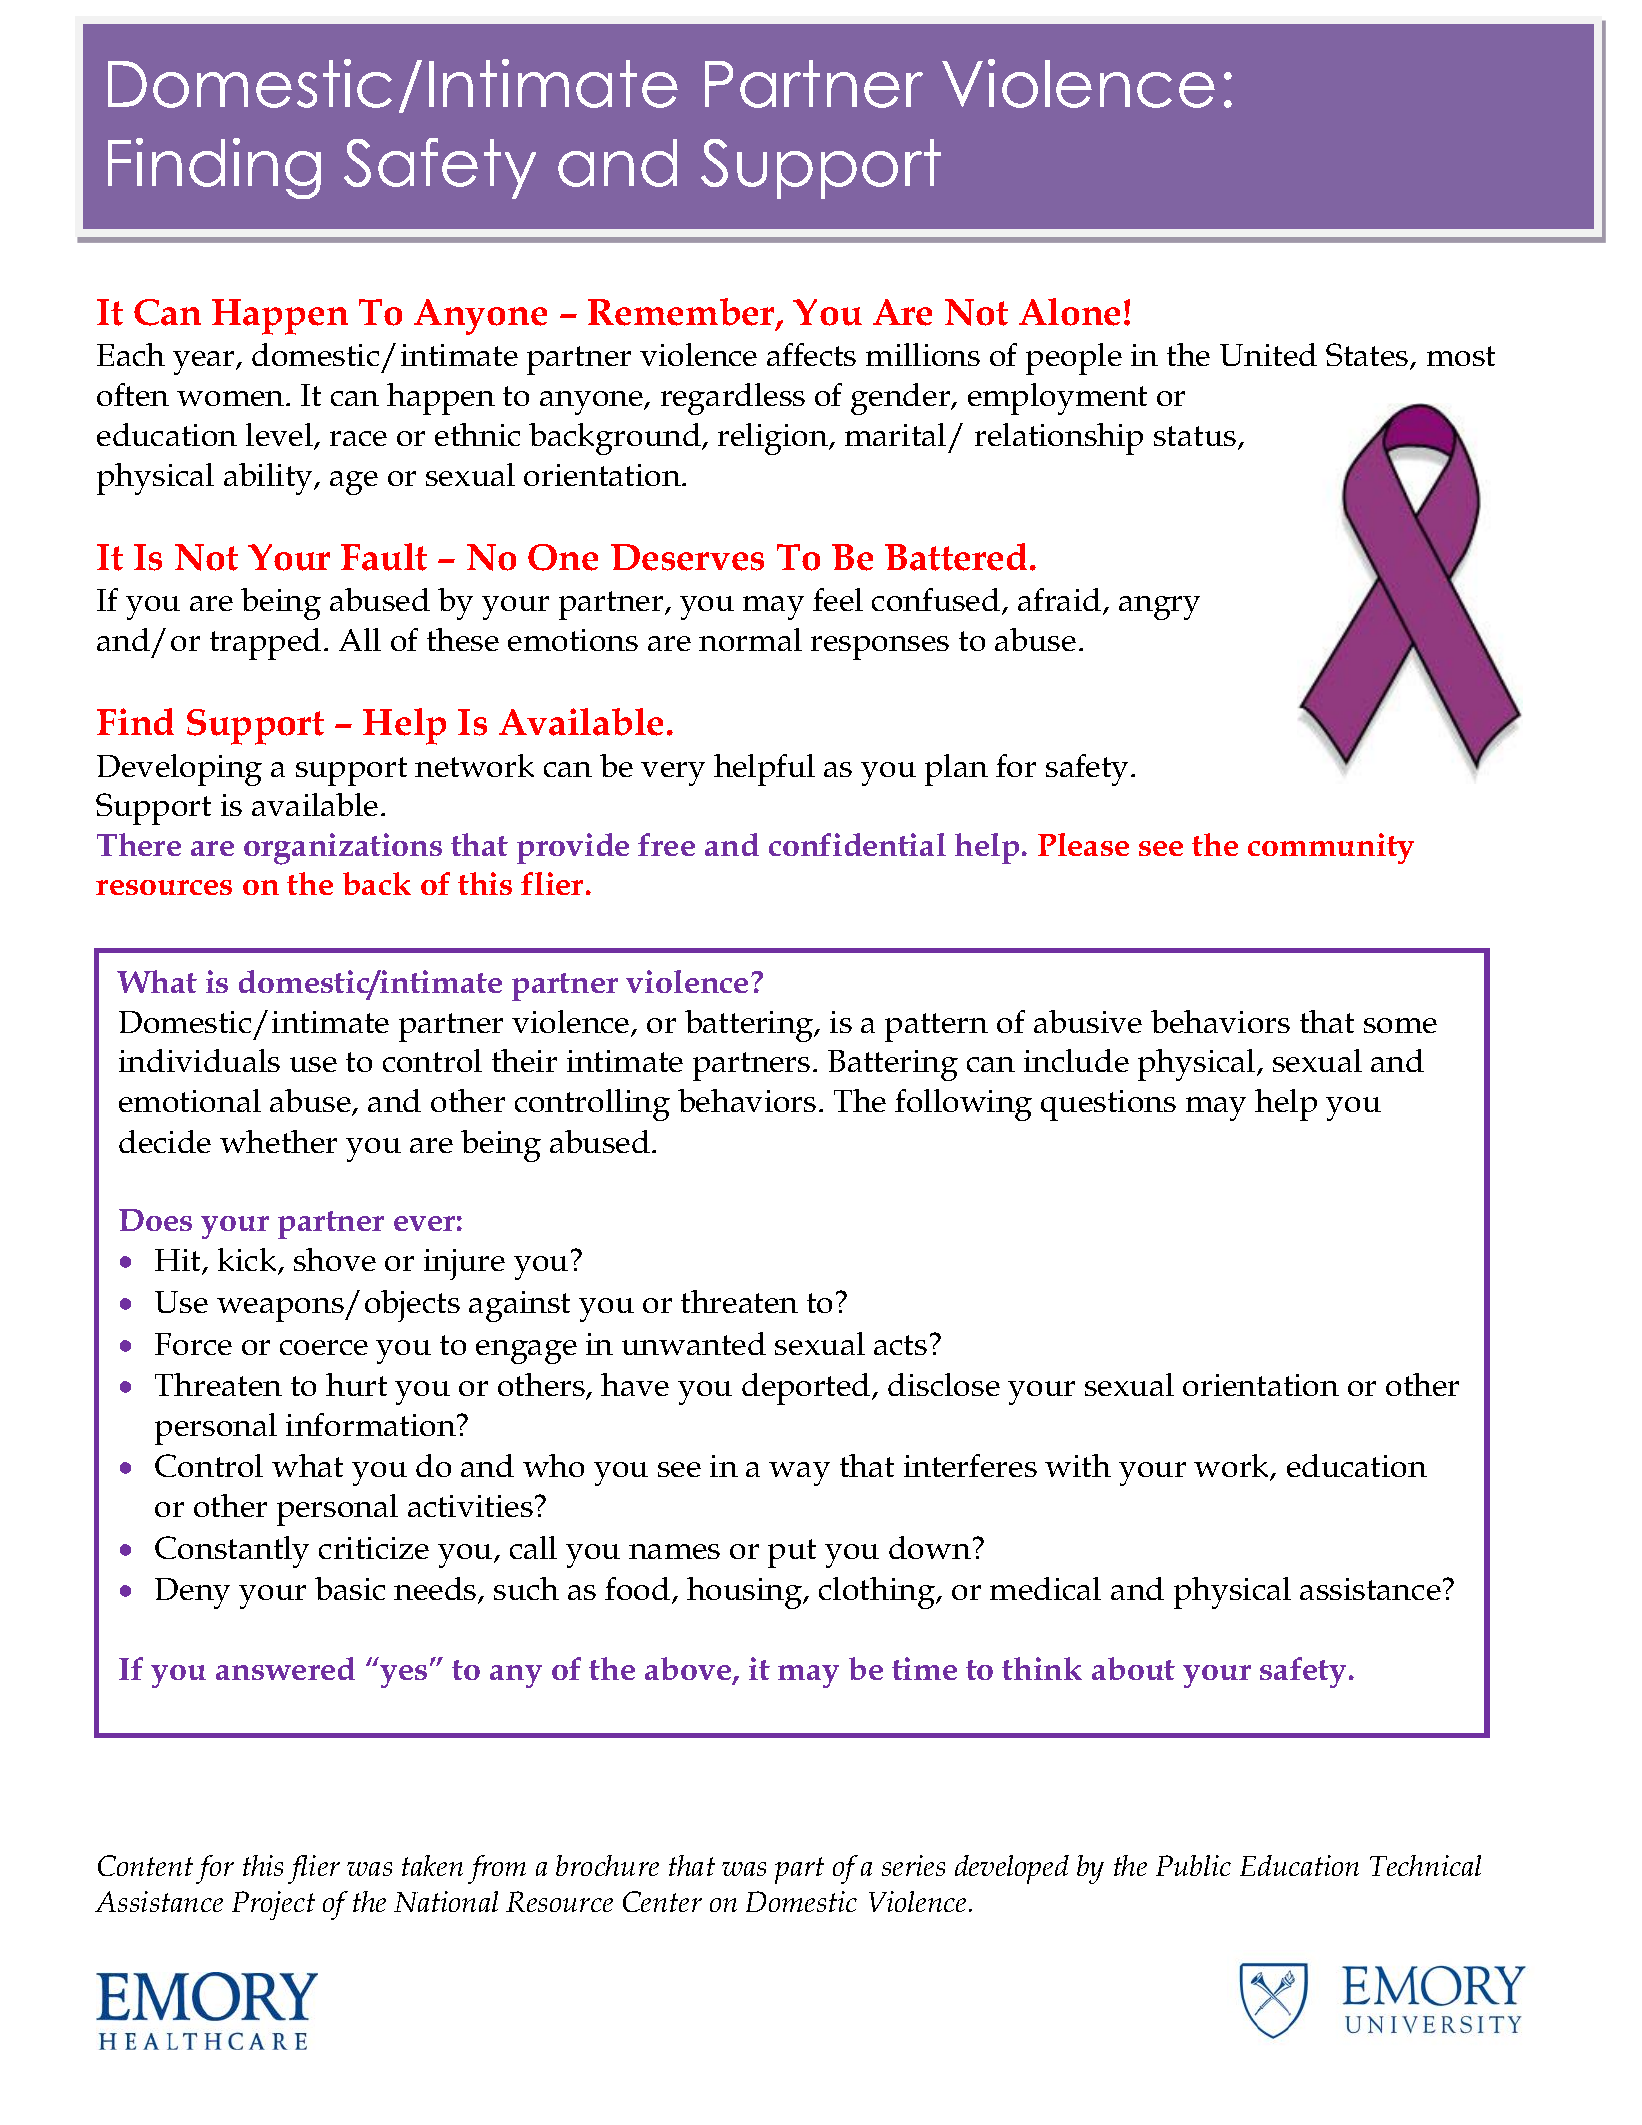  I want to click on angry, so click(1159, 608).
